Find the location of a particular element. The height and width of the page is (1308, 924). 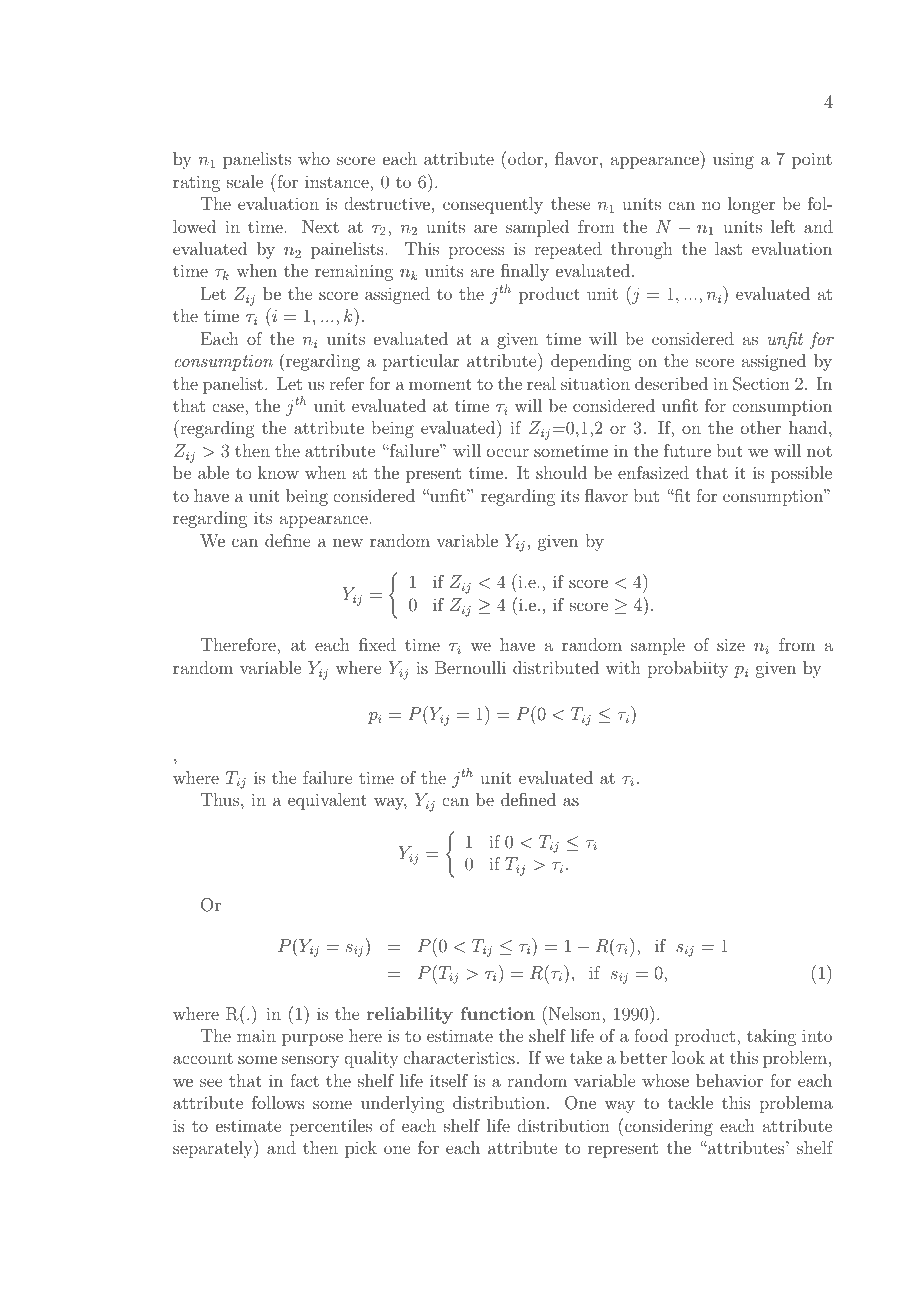

scale is located at coordinates (245, 181).
